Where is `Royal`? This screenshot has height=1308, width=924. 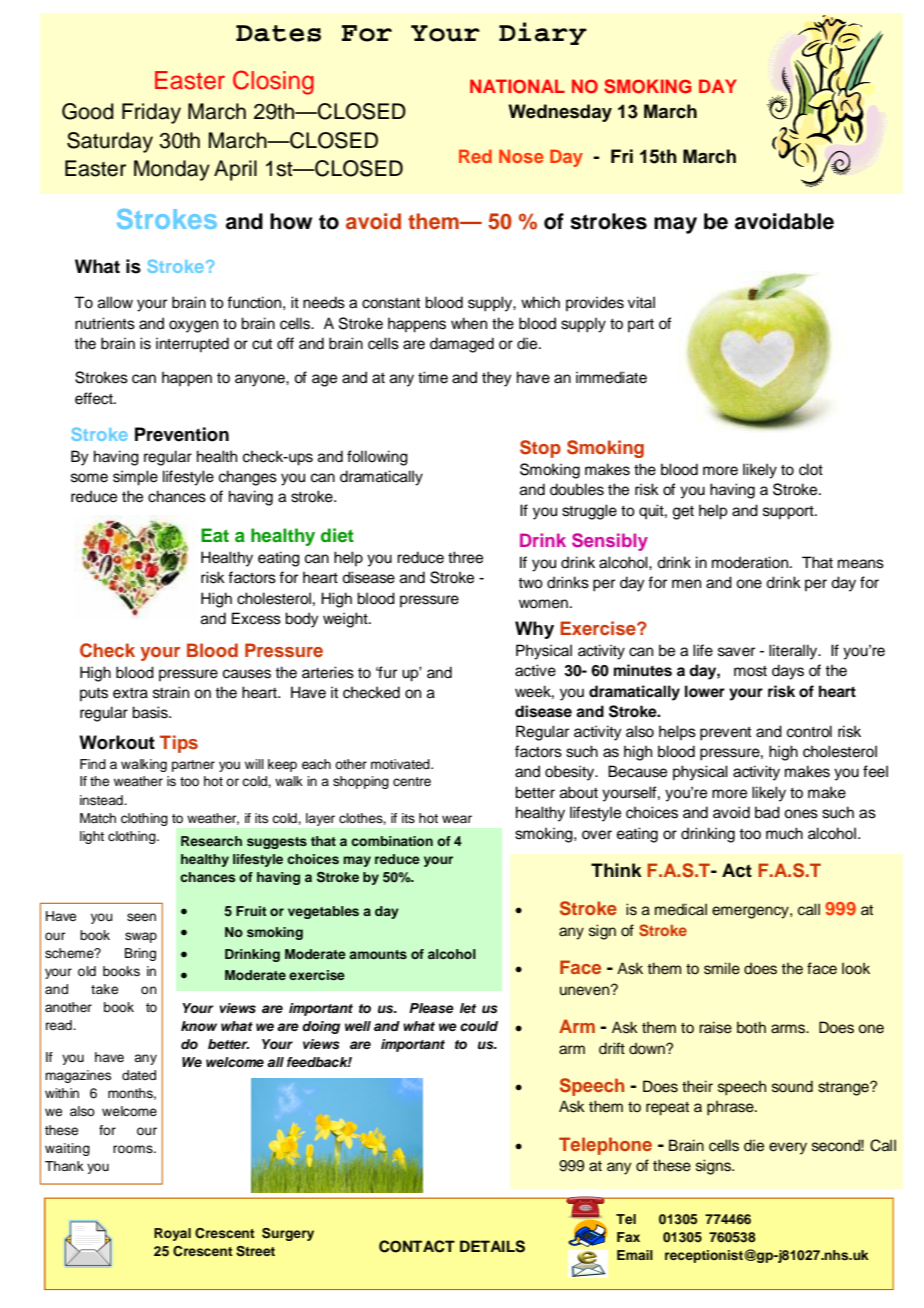 Royal is located at coordinates (172, 1234).
